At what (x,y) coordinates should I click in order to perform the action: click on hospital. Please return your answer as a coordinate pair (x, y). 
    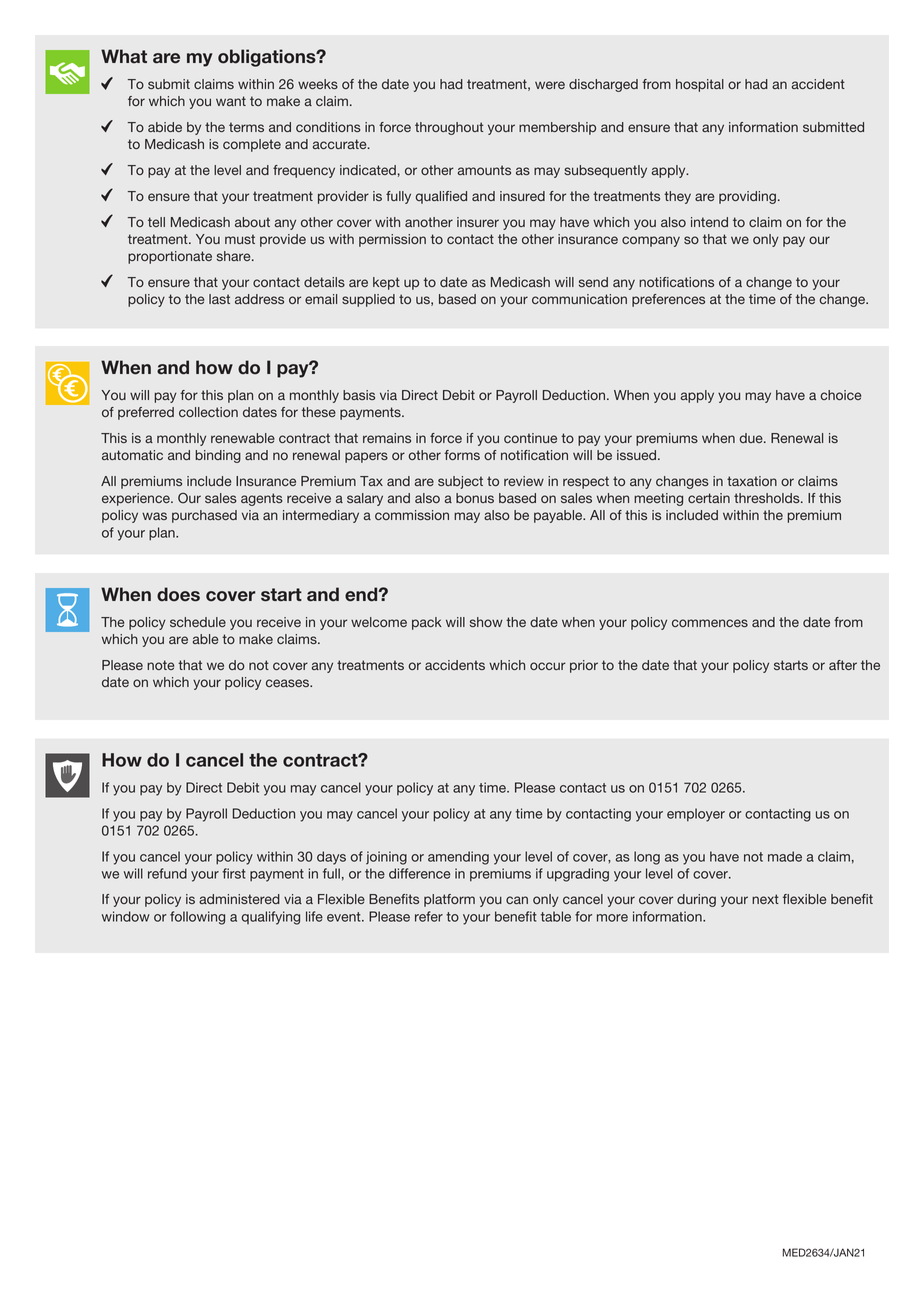
    Looking at the image, I should click on (700, 85).
